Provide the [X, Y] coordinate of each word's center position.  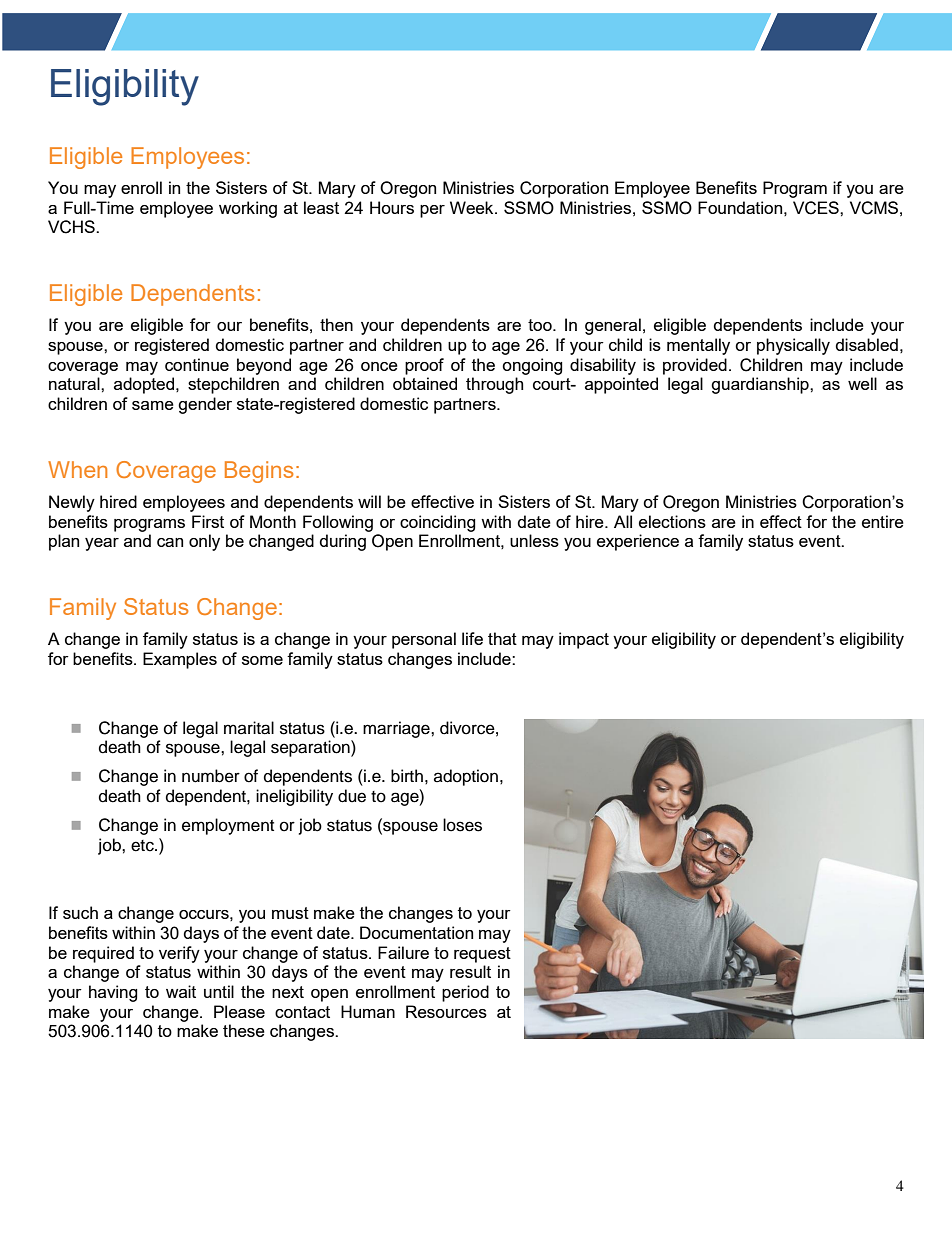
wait [181, 991]
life [472, 638]
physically [793, 346]
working [248, 209]
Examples [180, 660]
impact [584, 640]
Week [473, 207]
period [465, 993]
